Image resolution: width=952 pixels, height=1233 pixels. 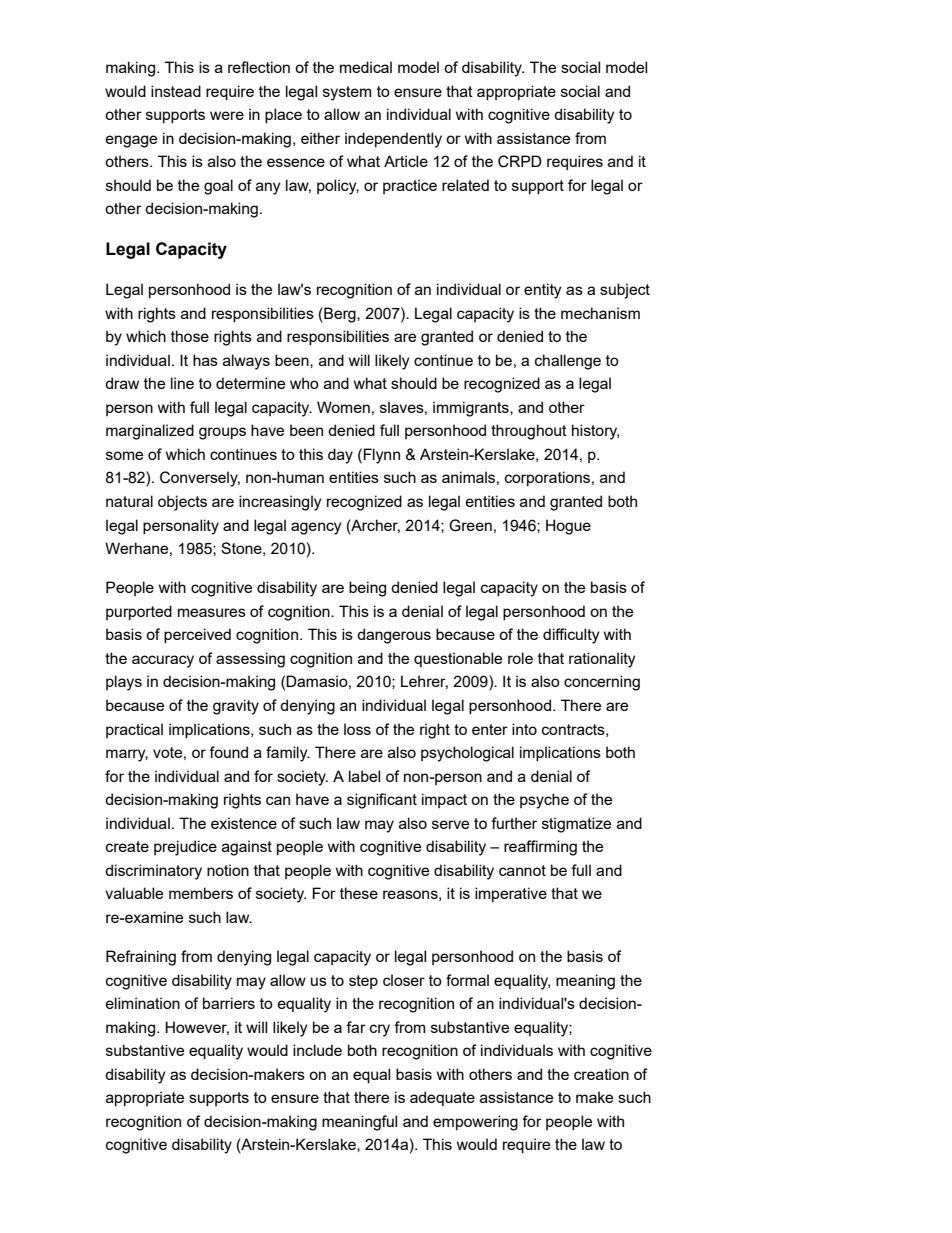 What do you see at coordinates (347, 93) in the screenshot?
I see `system` at bounding box center [347, 93].
